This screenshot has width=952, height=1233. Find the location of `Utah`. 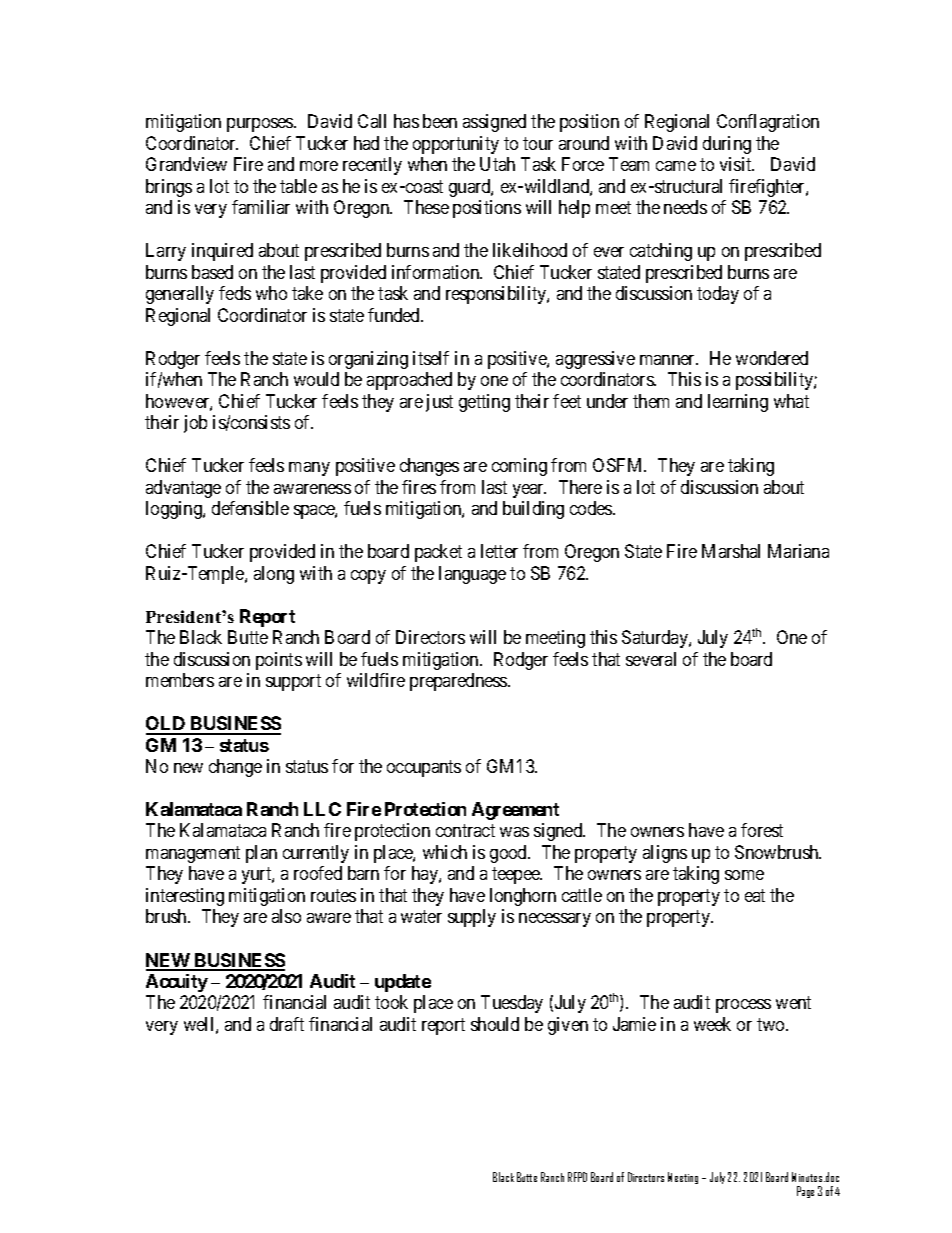

Utah is located at coordinates (497, 164).
